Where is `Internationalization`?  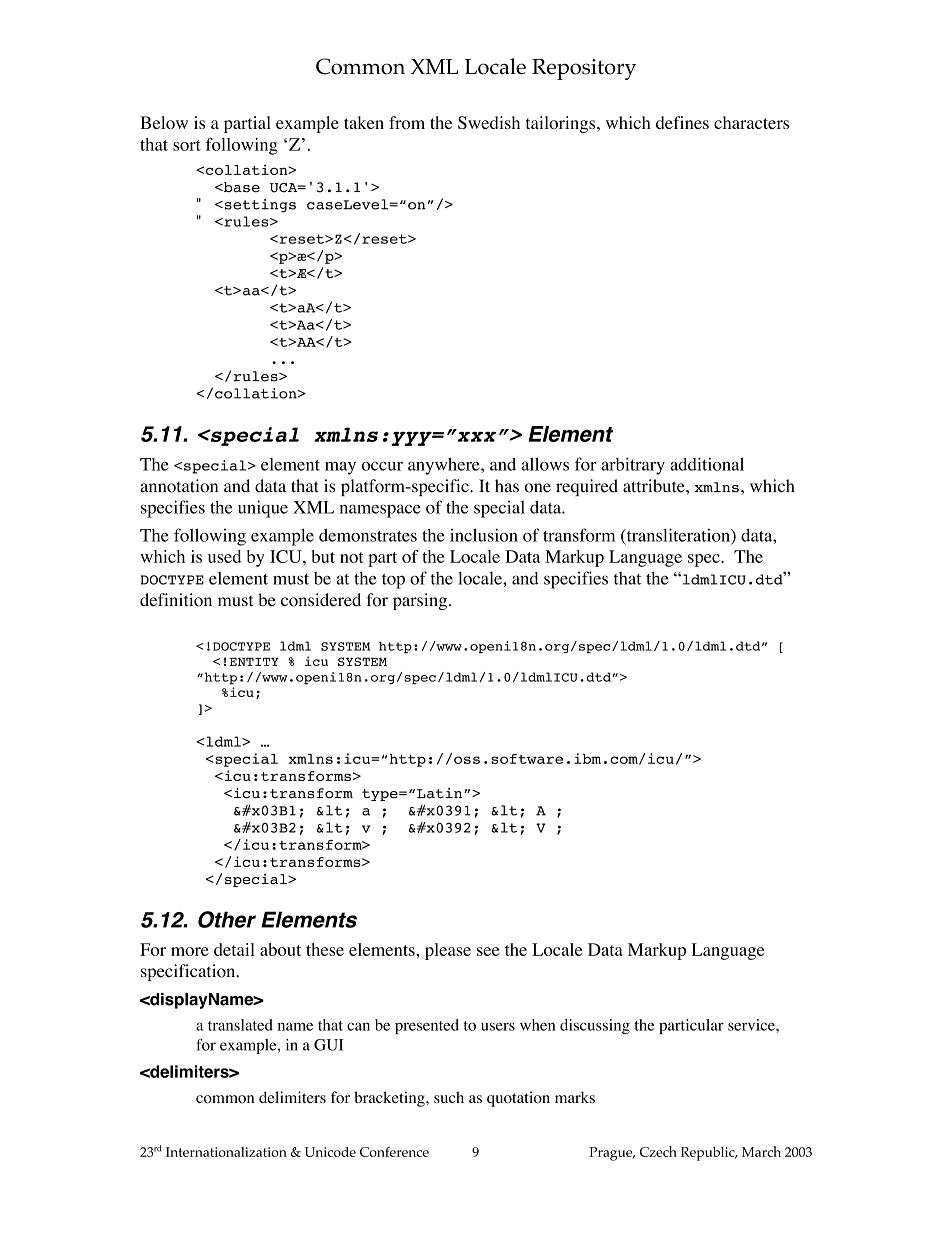
Internationalization is located at coordinates (226, 1152).
